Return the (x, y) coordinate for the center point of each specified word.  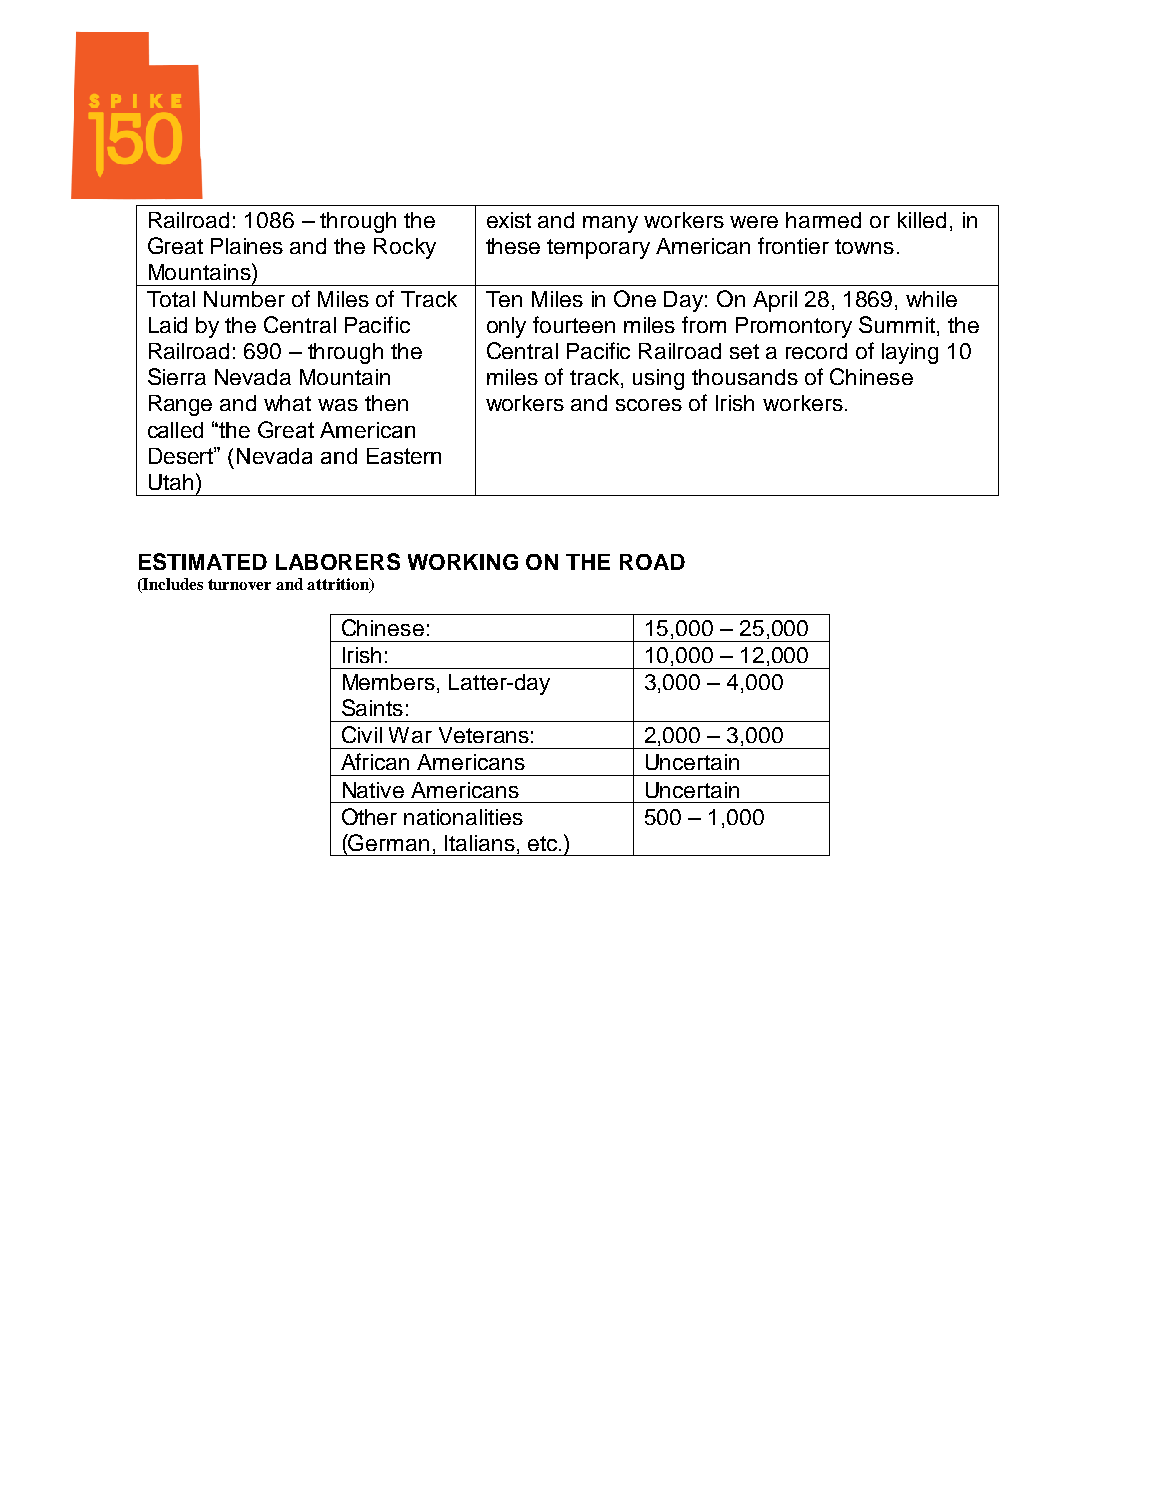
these (513, 246)
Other (369, 816)
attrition (339, 585)
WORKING (463, 562)
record (816, 351)
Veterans (484, 735)
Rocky (405, 248)
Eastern (404, 456)
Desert (182, 455)
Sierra (177, 376)
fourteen (574, 324)
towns (864, 246)
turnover (239, 584)
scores (649, 405)
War (410, 735)
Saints (372, 707)
